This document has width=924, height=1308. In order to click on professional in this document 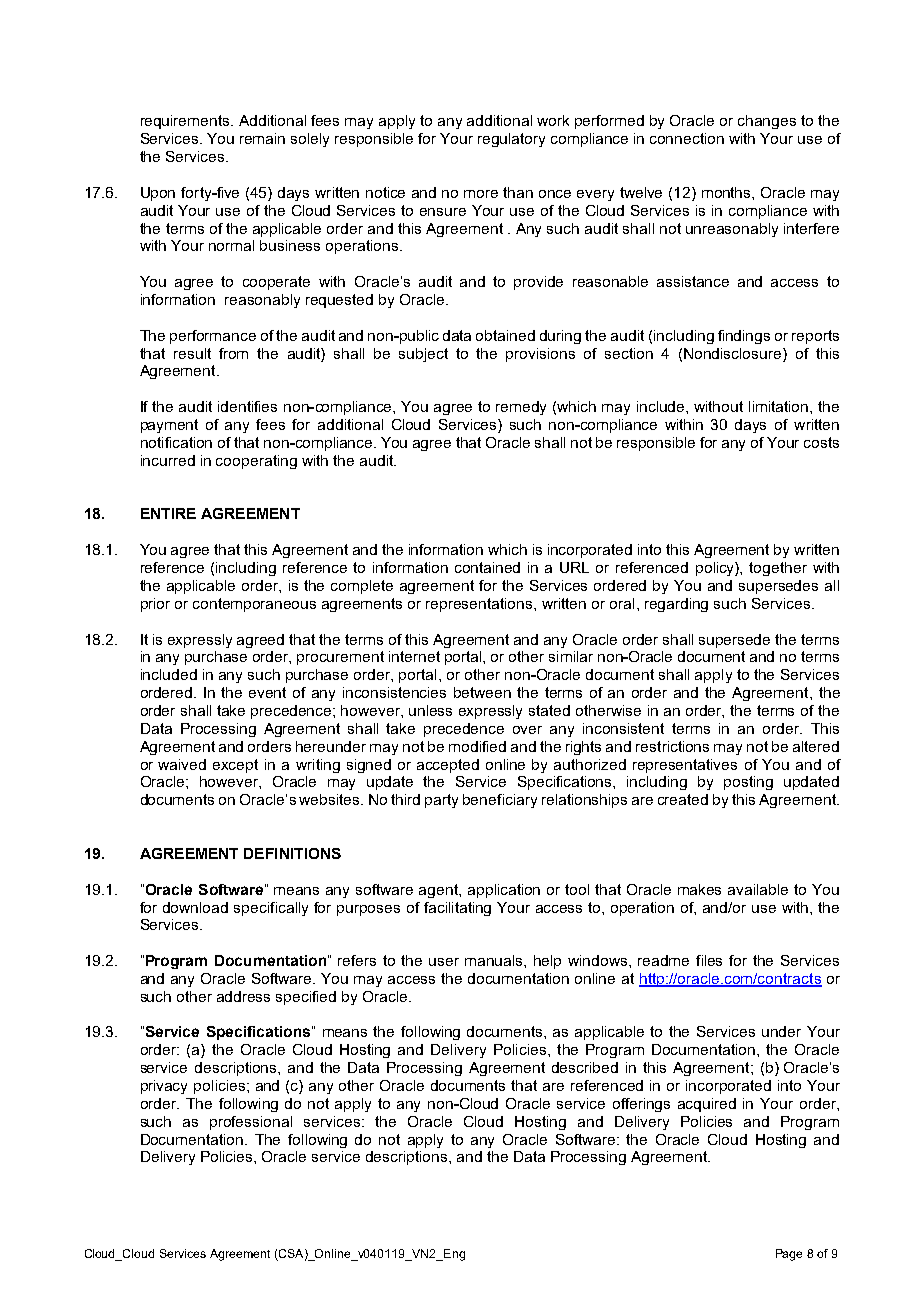, I will do `click(251, 1123)`.
